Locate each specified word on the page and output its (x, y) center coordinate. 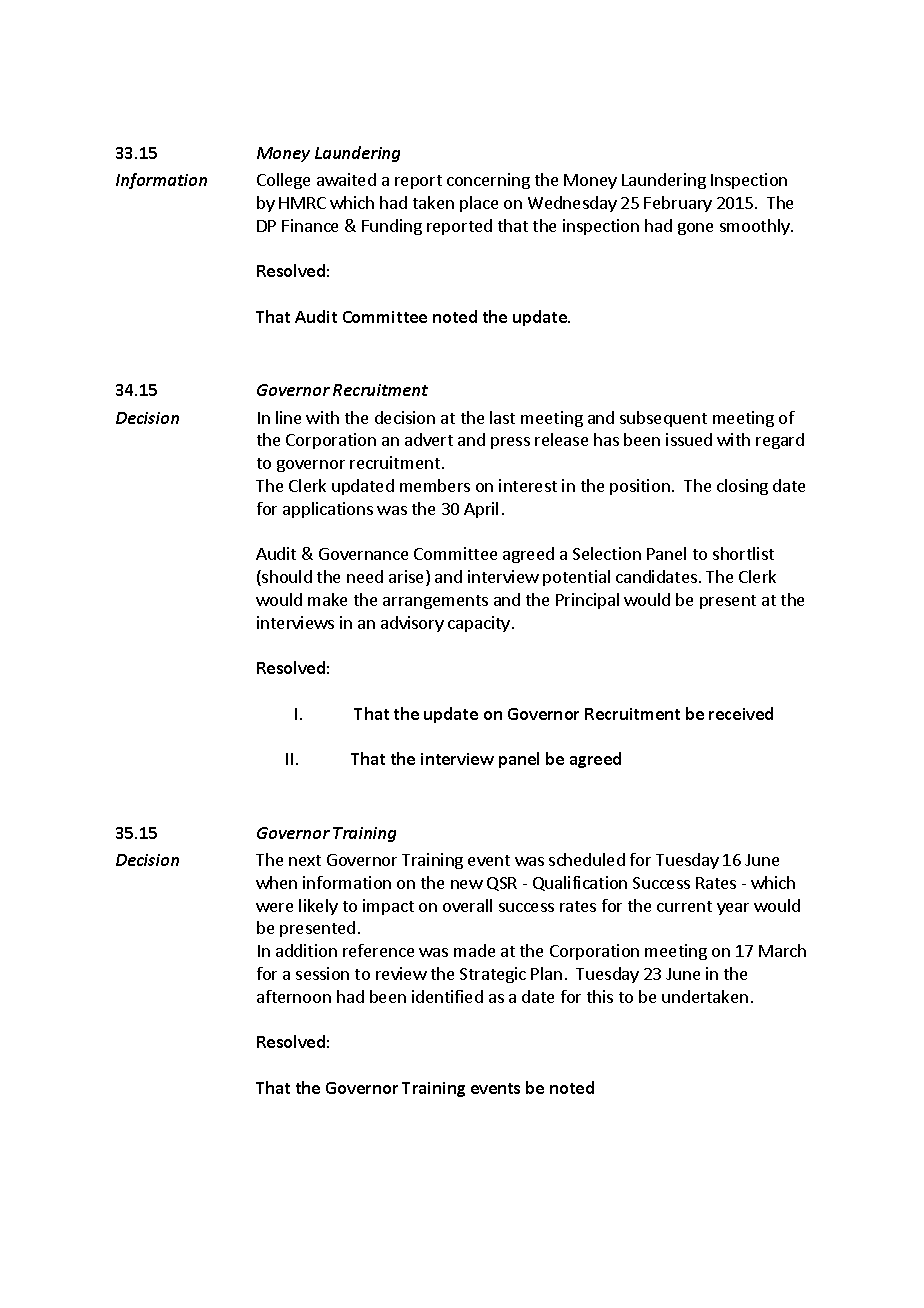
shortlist (743, 553)
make (327, 599)
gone (695, 229)
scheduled (587, 859)
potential (576, 578)
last (502, 417)
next (305, 860)
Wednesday (572, 204)
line (288, 417)
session (322, 973)
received (741, 713)
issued (689, 439)
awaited (346, 179)
